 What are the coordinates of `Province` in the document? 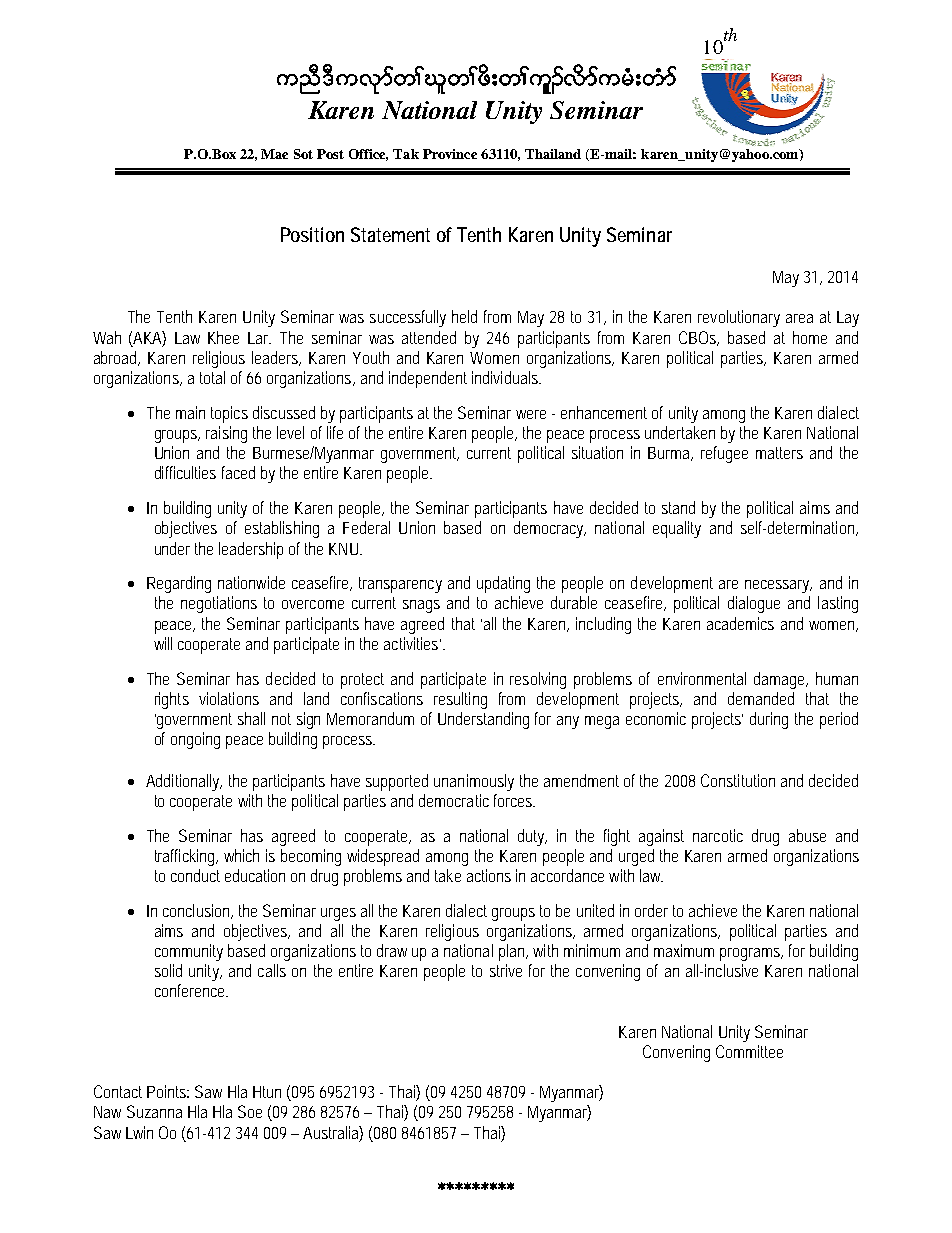 It's located at (450, 154).
